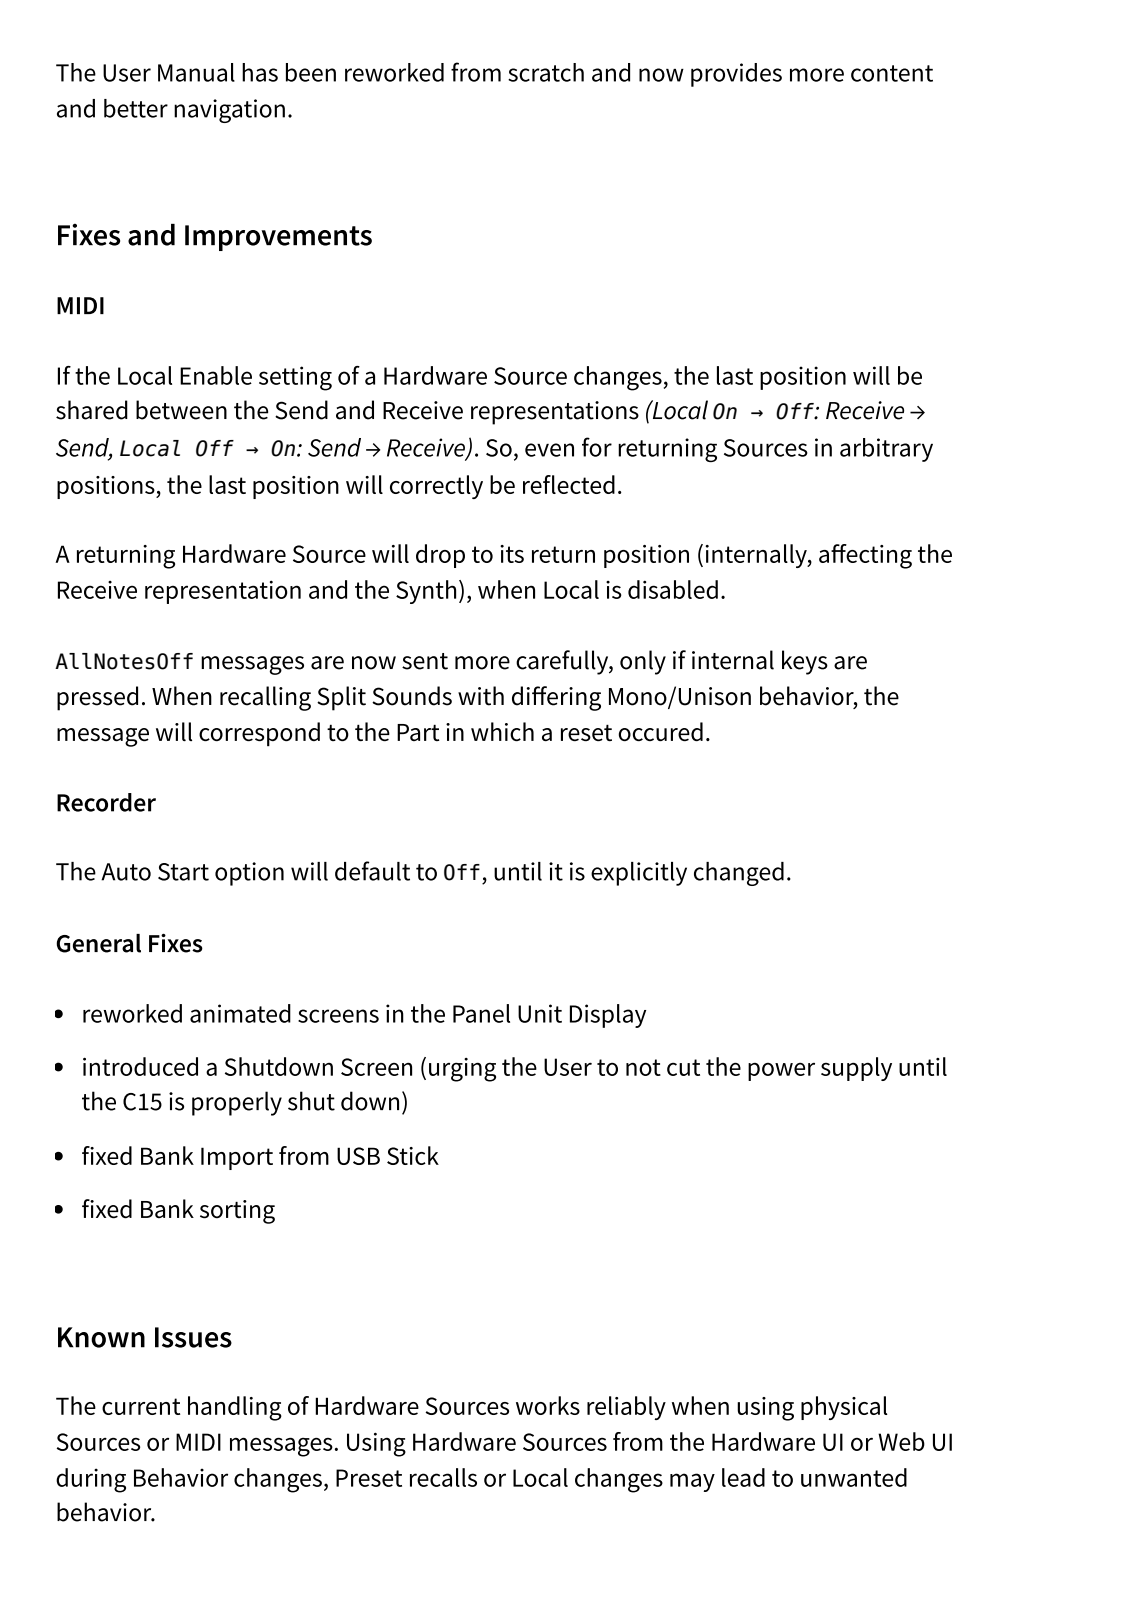 Image resolution: width=1139 pixels, height=1614 pixels. What do you see at coordinates (265, 698) in the image?
I see `recalling` at bounding box center [265, 698].
